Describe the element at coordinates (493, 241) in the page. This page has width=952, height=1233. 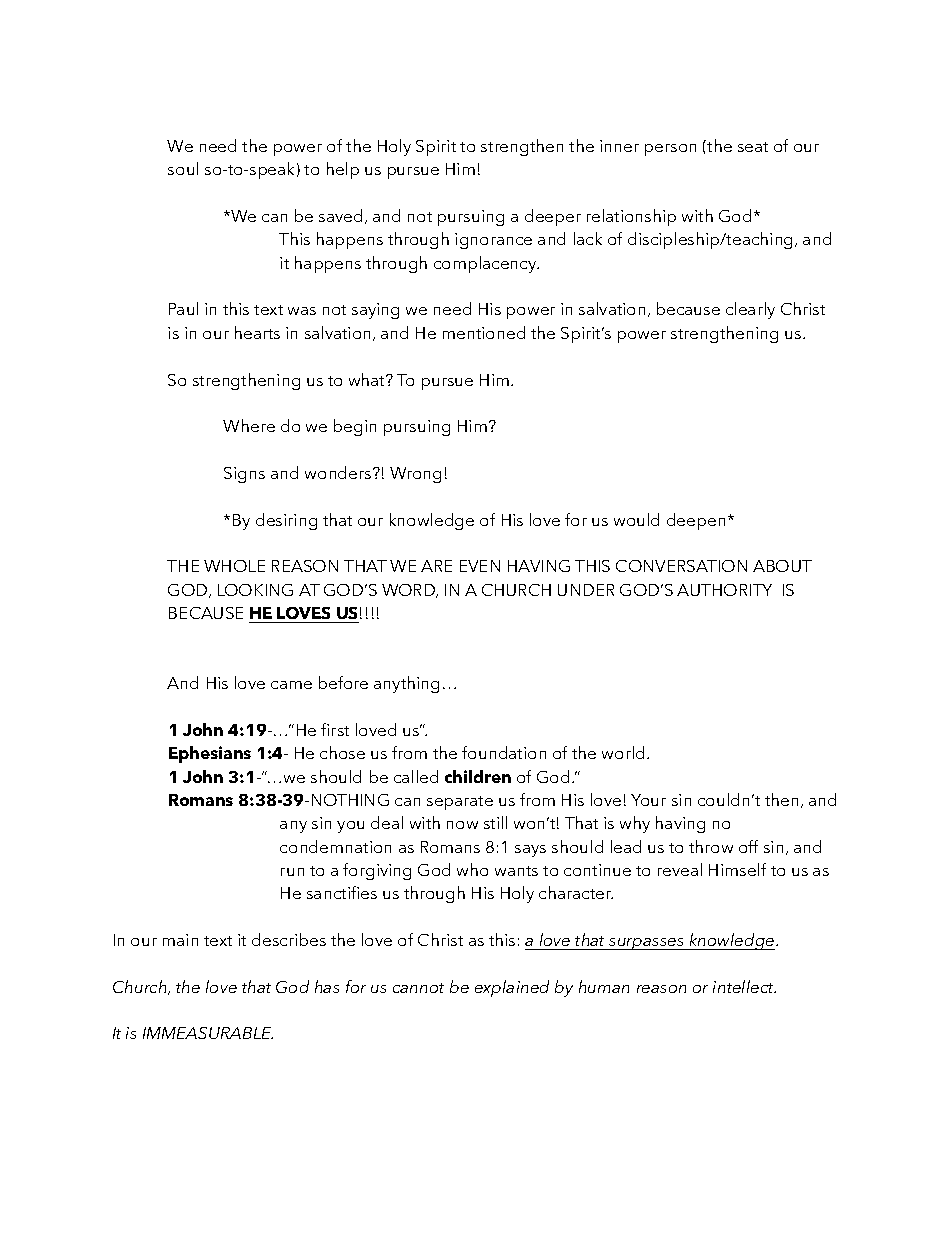
I see `ignorance` at that location.
